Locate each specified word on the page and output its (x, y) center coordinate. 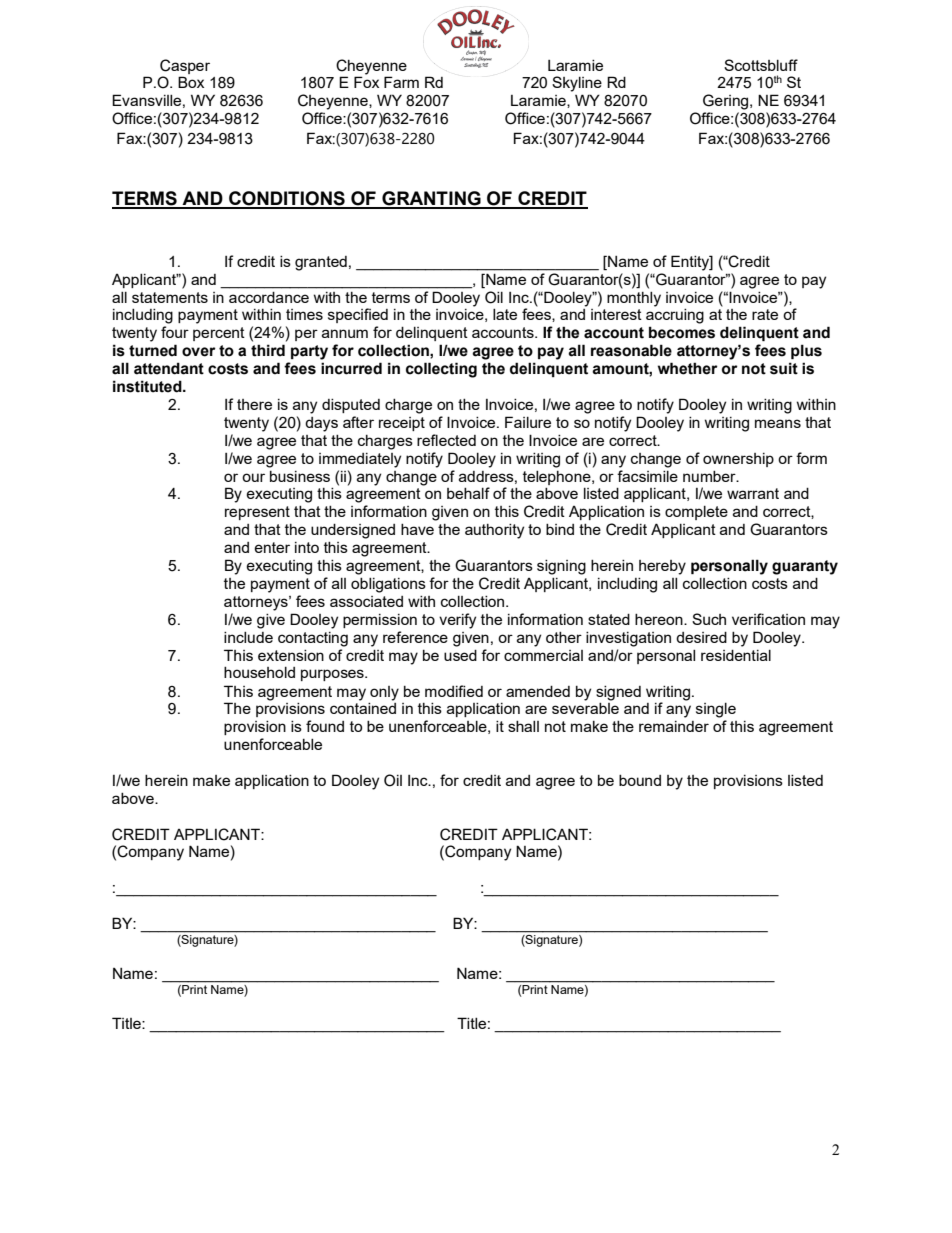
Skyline (577, 84)
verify (457, 621)
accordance (269, 297)
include (248, 637)
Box (191, 82)
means (778, 423)
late (505, 314)
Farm (401, 82)
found (325, 726)
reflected (446, 440)
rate (765, 314)
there (254, 404)
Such (709, 619)
